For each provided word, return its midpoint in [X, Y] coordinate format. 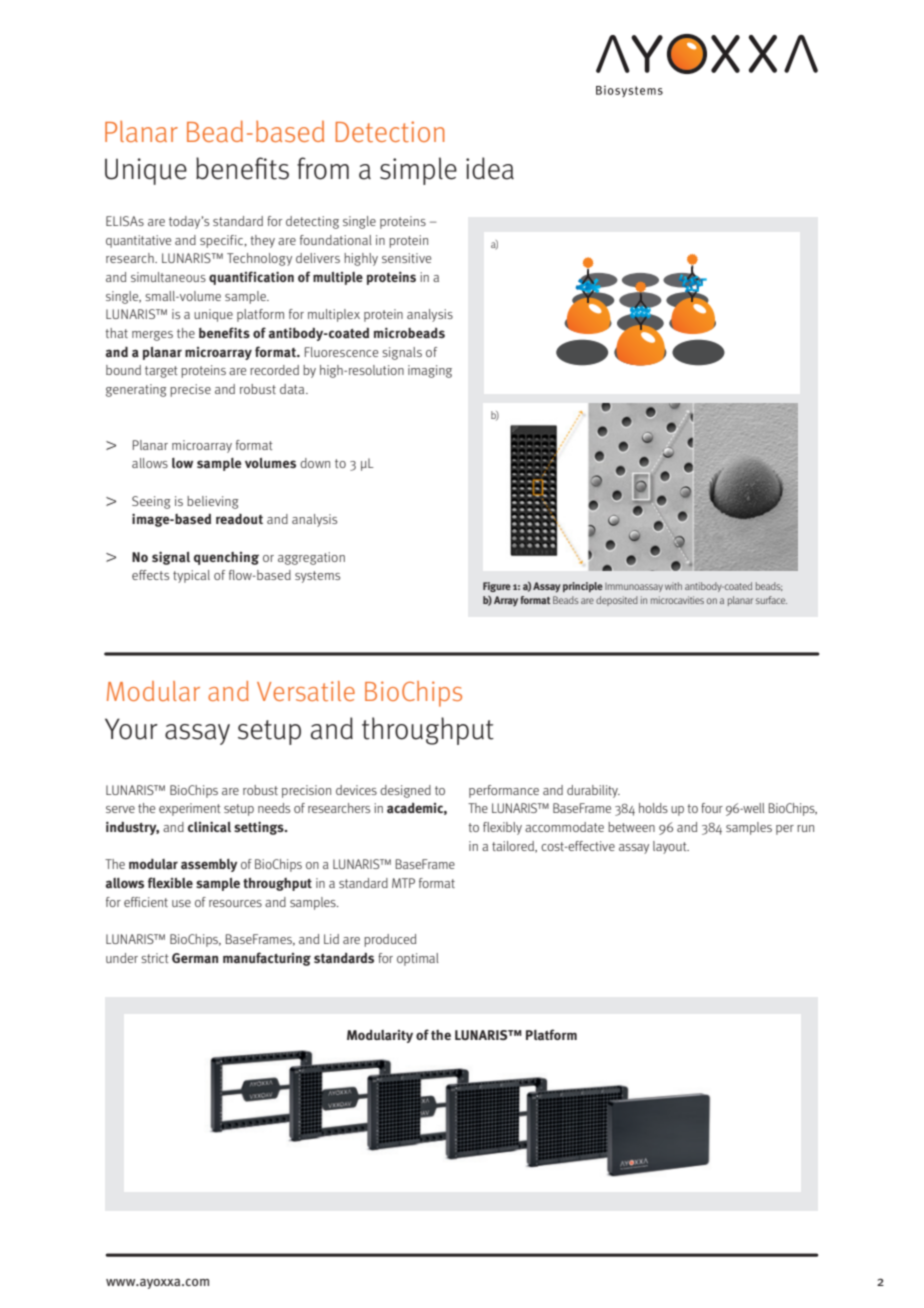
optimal [418, 959]
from [323, 168]
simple [418, 171]
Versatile [306, 691]
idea [490, 168]
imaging [430, 371]
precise [190, 390]
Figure [497, 587]
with [673, 586]
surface [771, 600]
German [195, 958]
